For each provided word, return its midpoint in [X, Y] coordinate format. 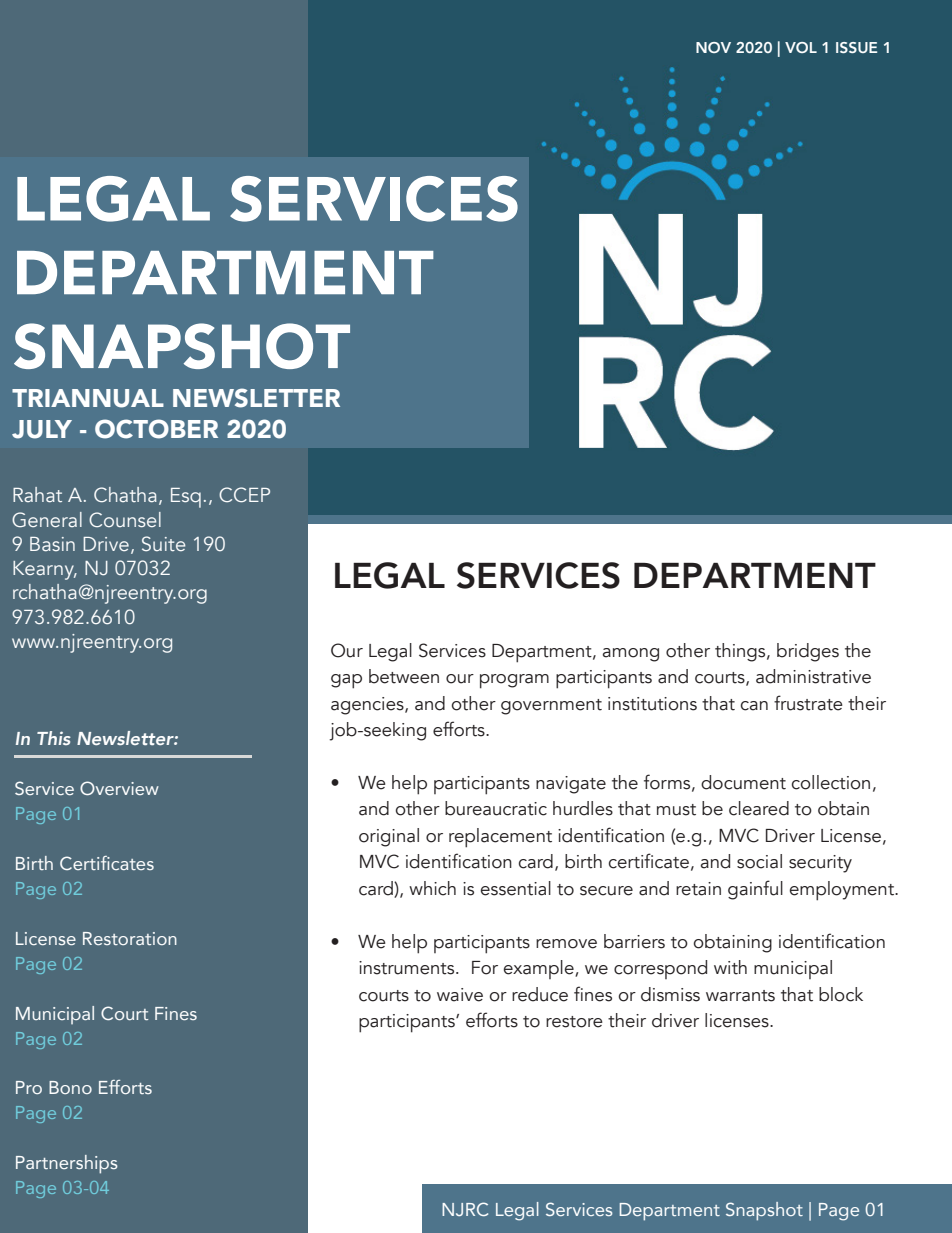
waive [460, 995]
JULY [42, 429]
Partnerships [67, 1164]
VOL [801, 47]
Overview [119, 788]
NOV [713, 47]
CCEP [244, 495]
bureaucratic [496, 808]
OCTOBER [156, 429]
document [743, 782]
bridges [808, 652]
